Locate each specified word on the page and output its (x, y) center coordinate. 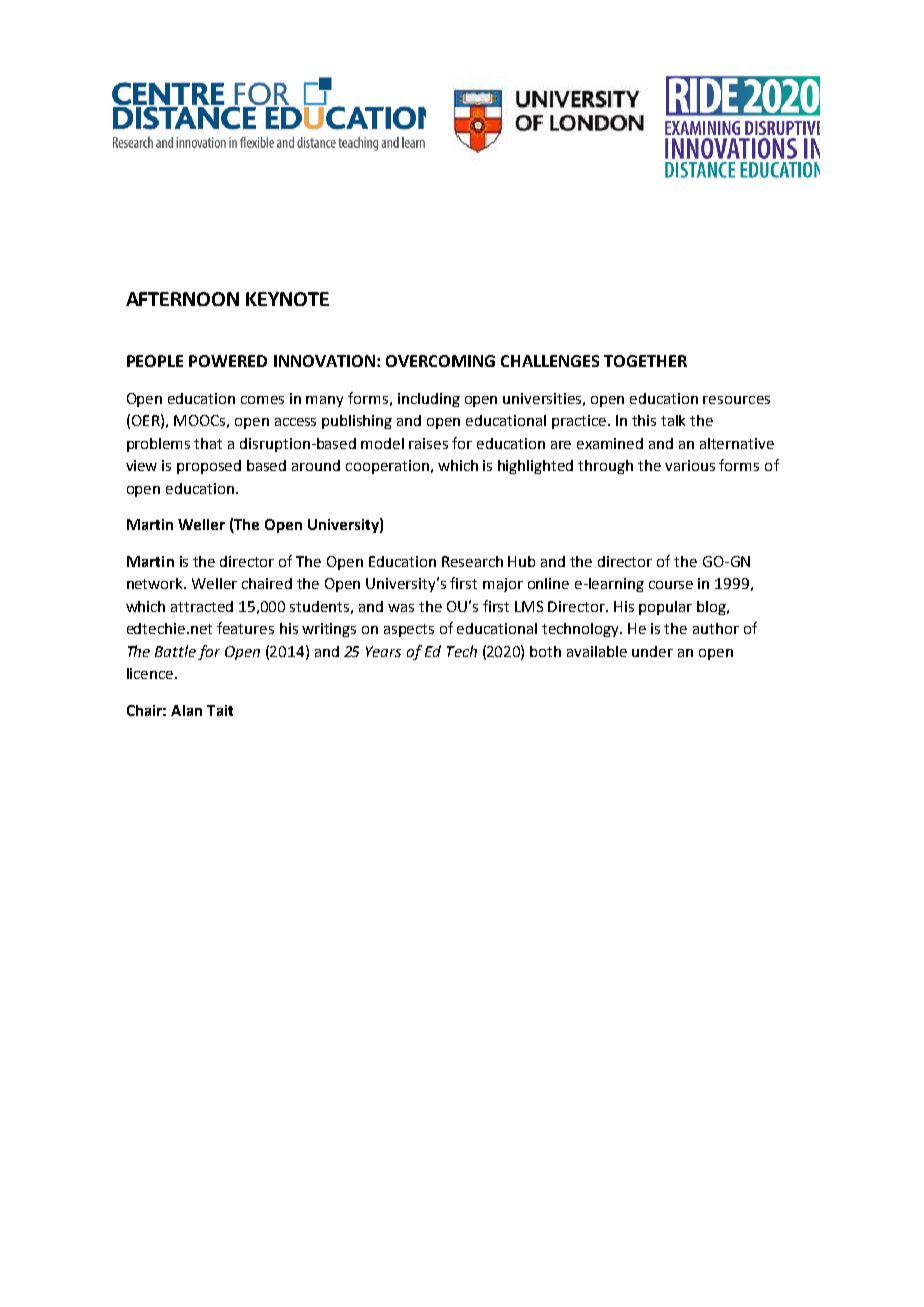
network (156, 583)
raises (428, 443)
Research (472, 561)
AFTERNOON (182, 299)
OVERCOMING (440, 361)
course (671, 585)
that (208, 443)
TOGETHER (645, 361)
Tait (220, 710)
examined (610, 443)
